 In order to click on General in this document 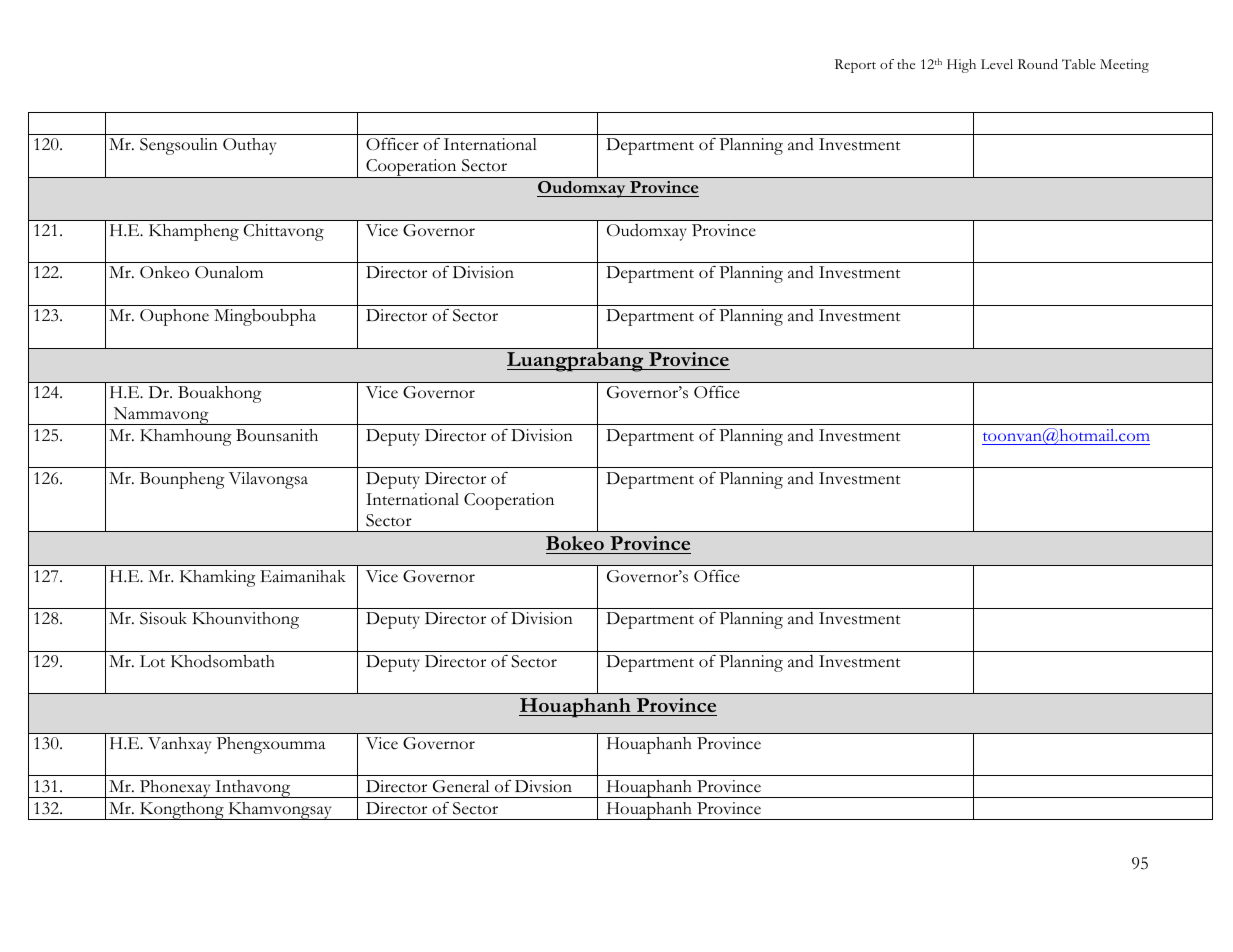, I will do `click(461, 786)`.
